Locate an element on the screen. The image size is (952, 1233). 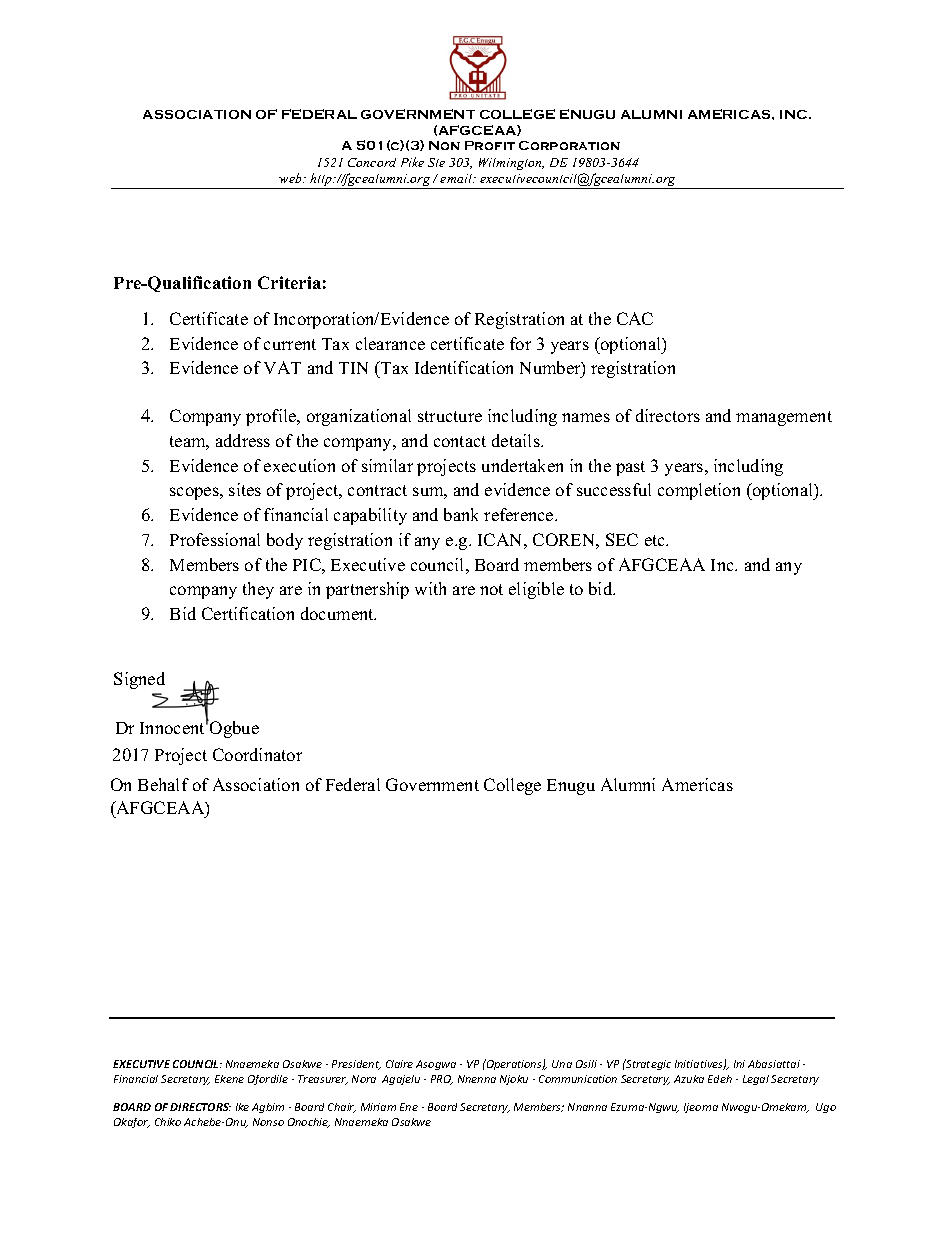
current is located at coordinates (290, 344).
